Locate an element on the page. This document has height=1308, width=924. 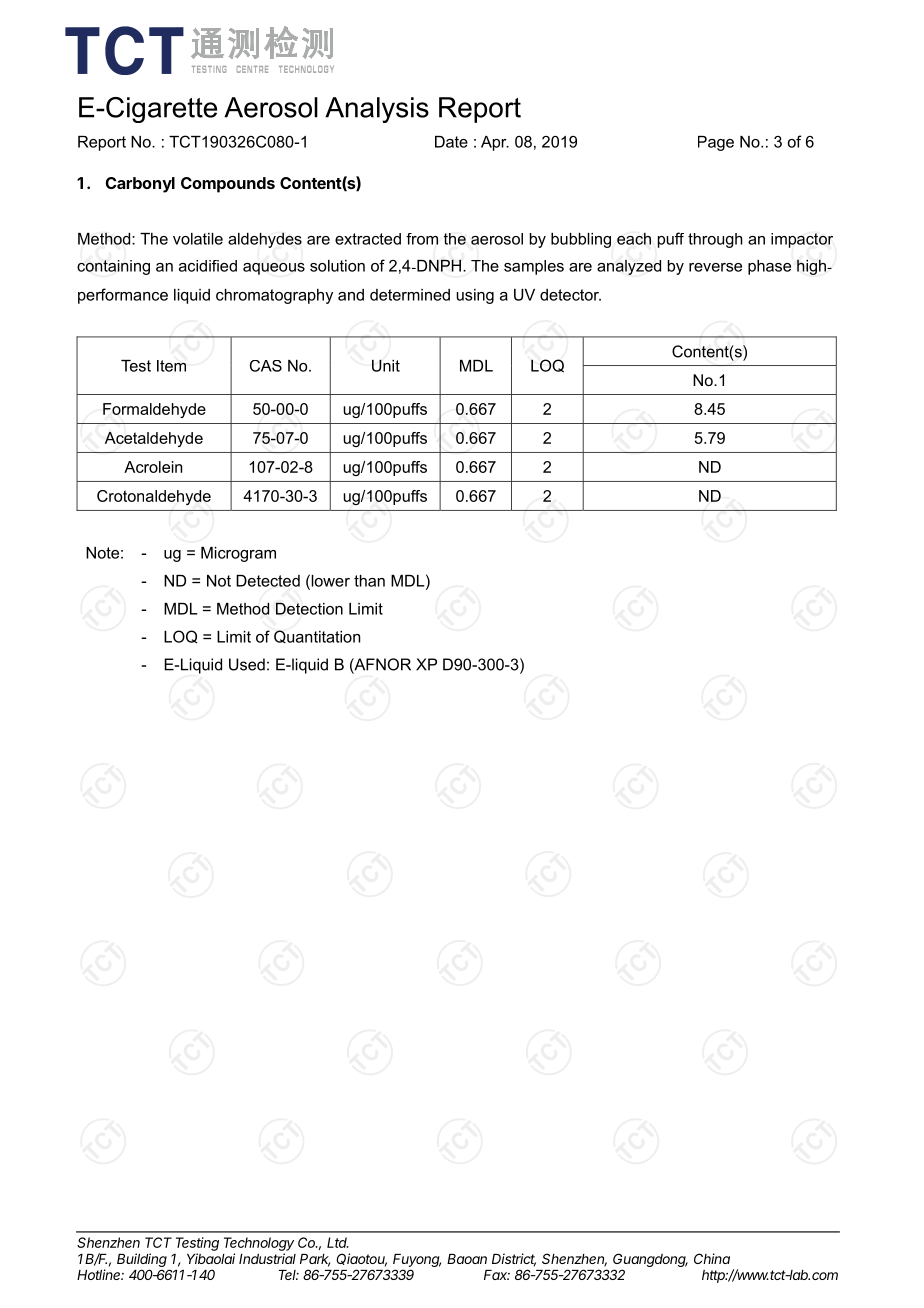
Quantitation is located at coordinates (317, 636).
